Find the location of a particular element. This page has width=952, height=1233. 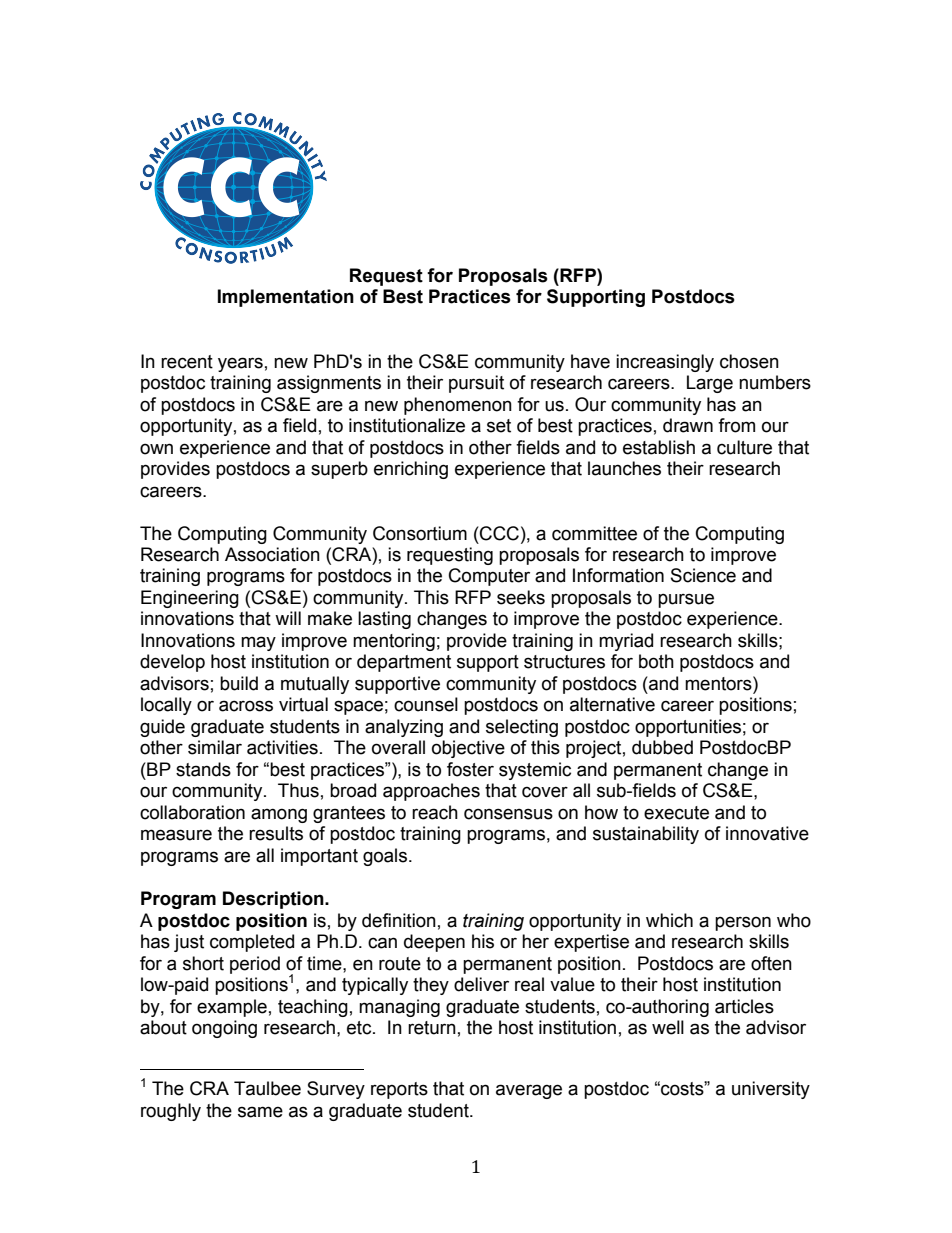

stands is located at coordinates (203, 769).
